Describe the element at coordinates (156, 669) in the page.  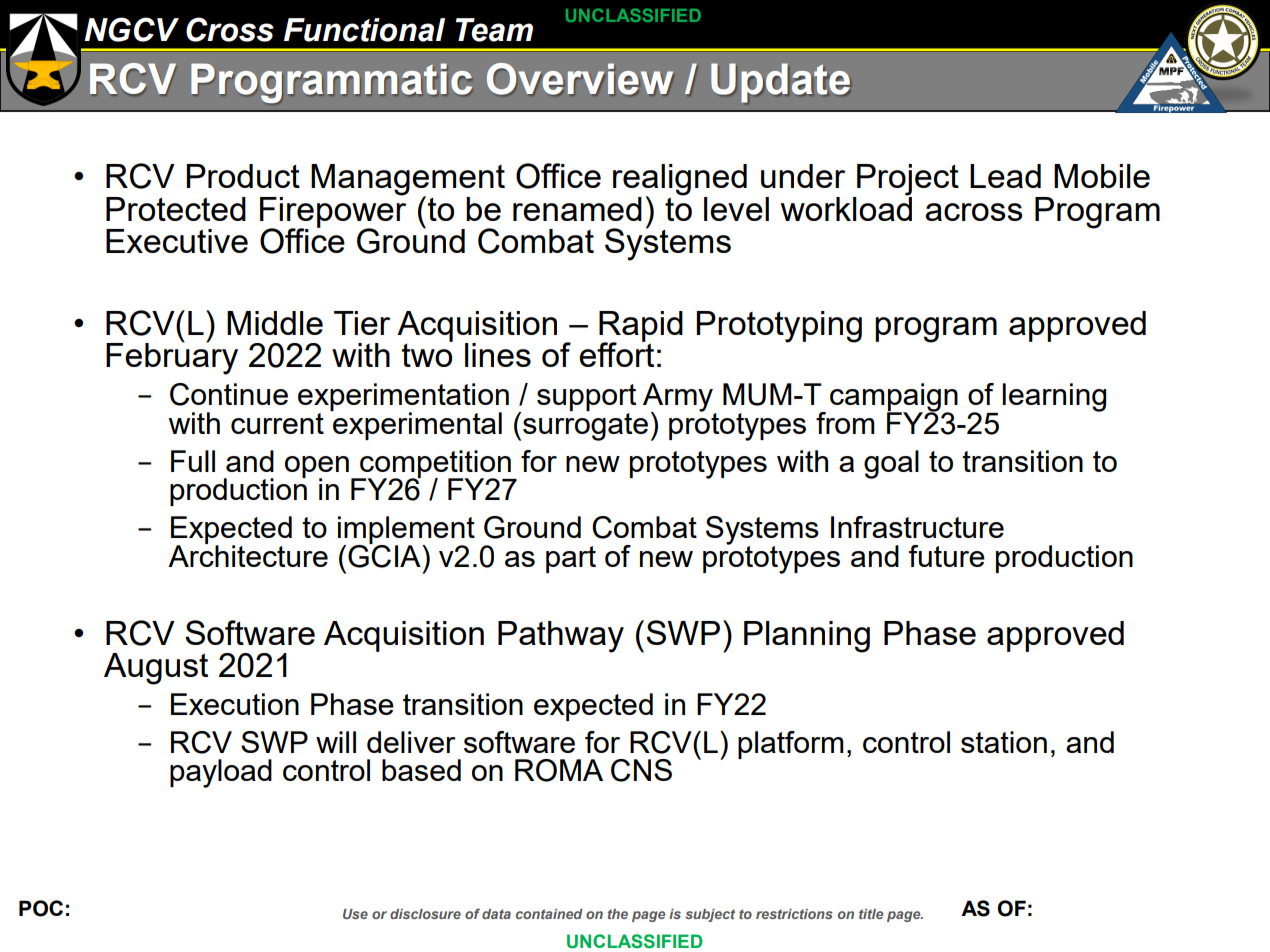
I see `August` at that location.
